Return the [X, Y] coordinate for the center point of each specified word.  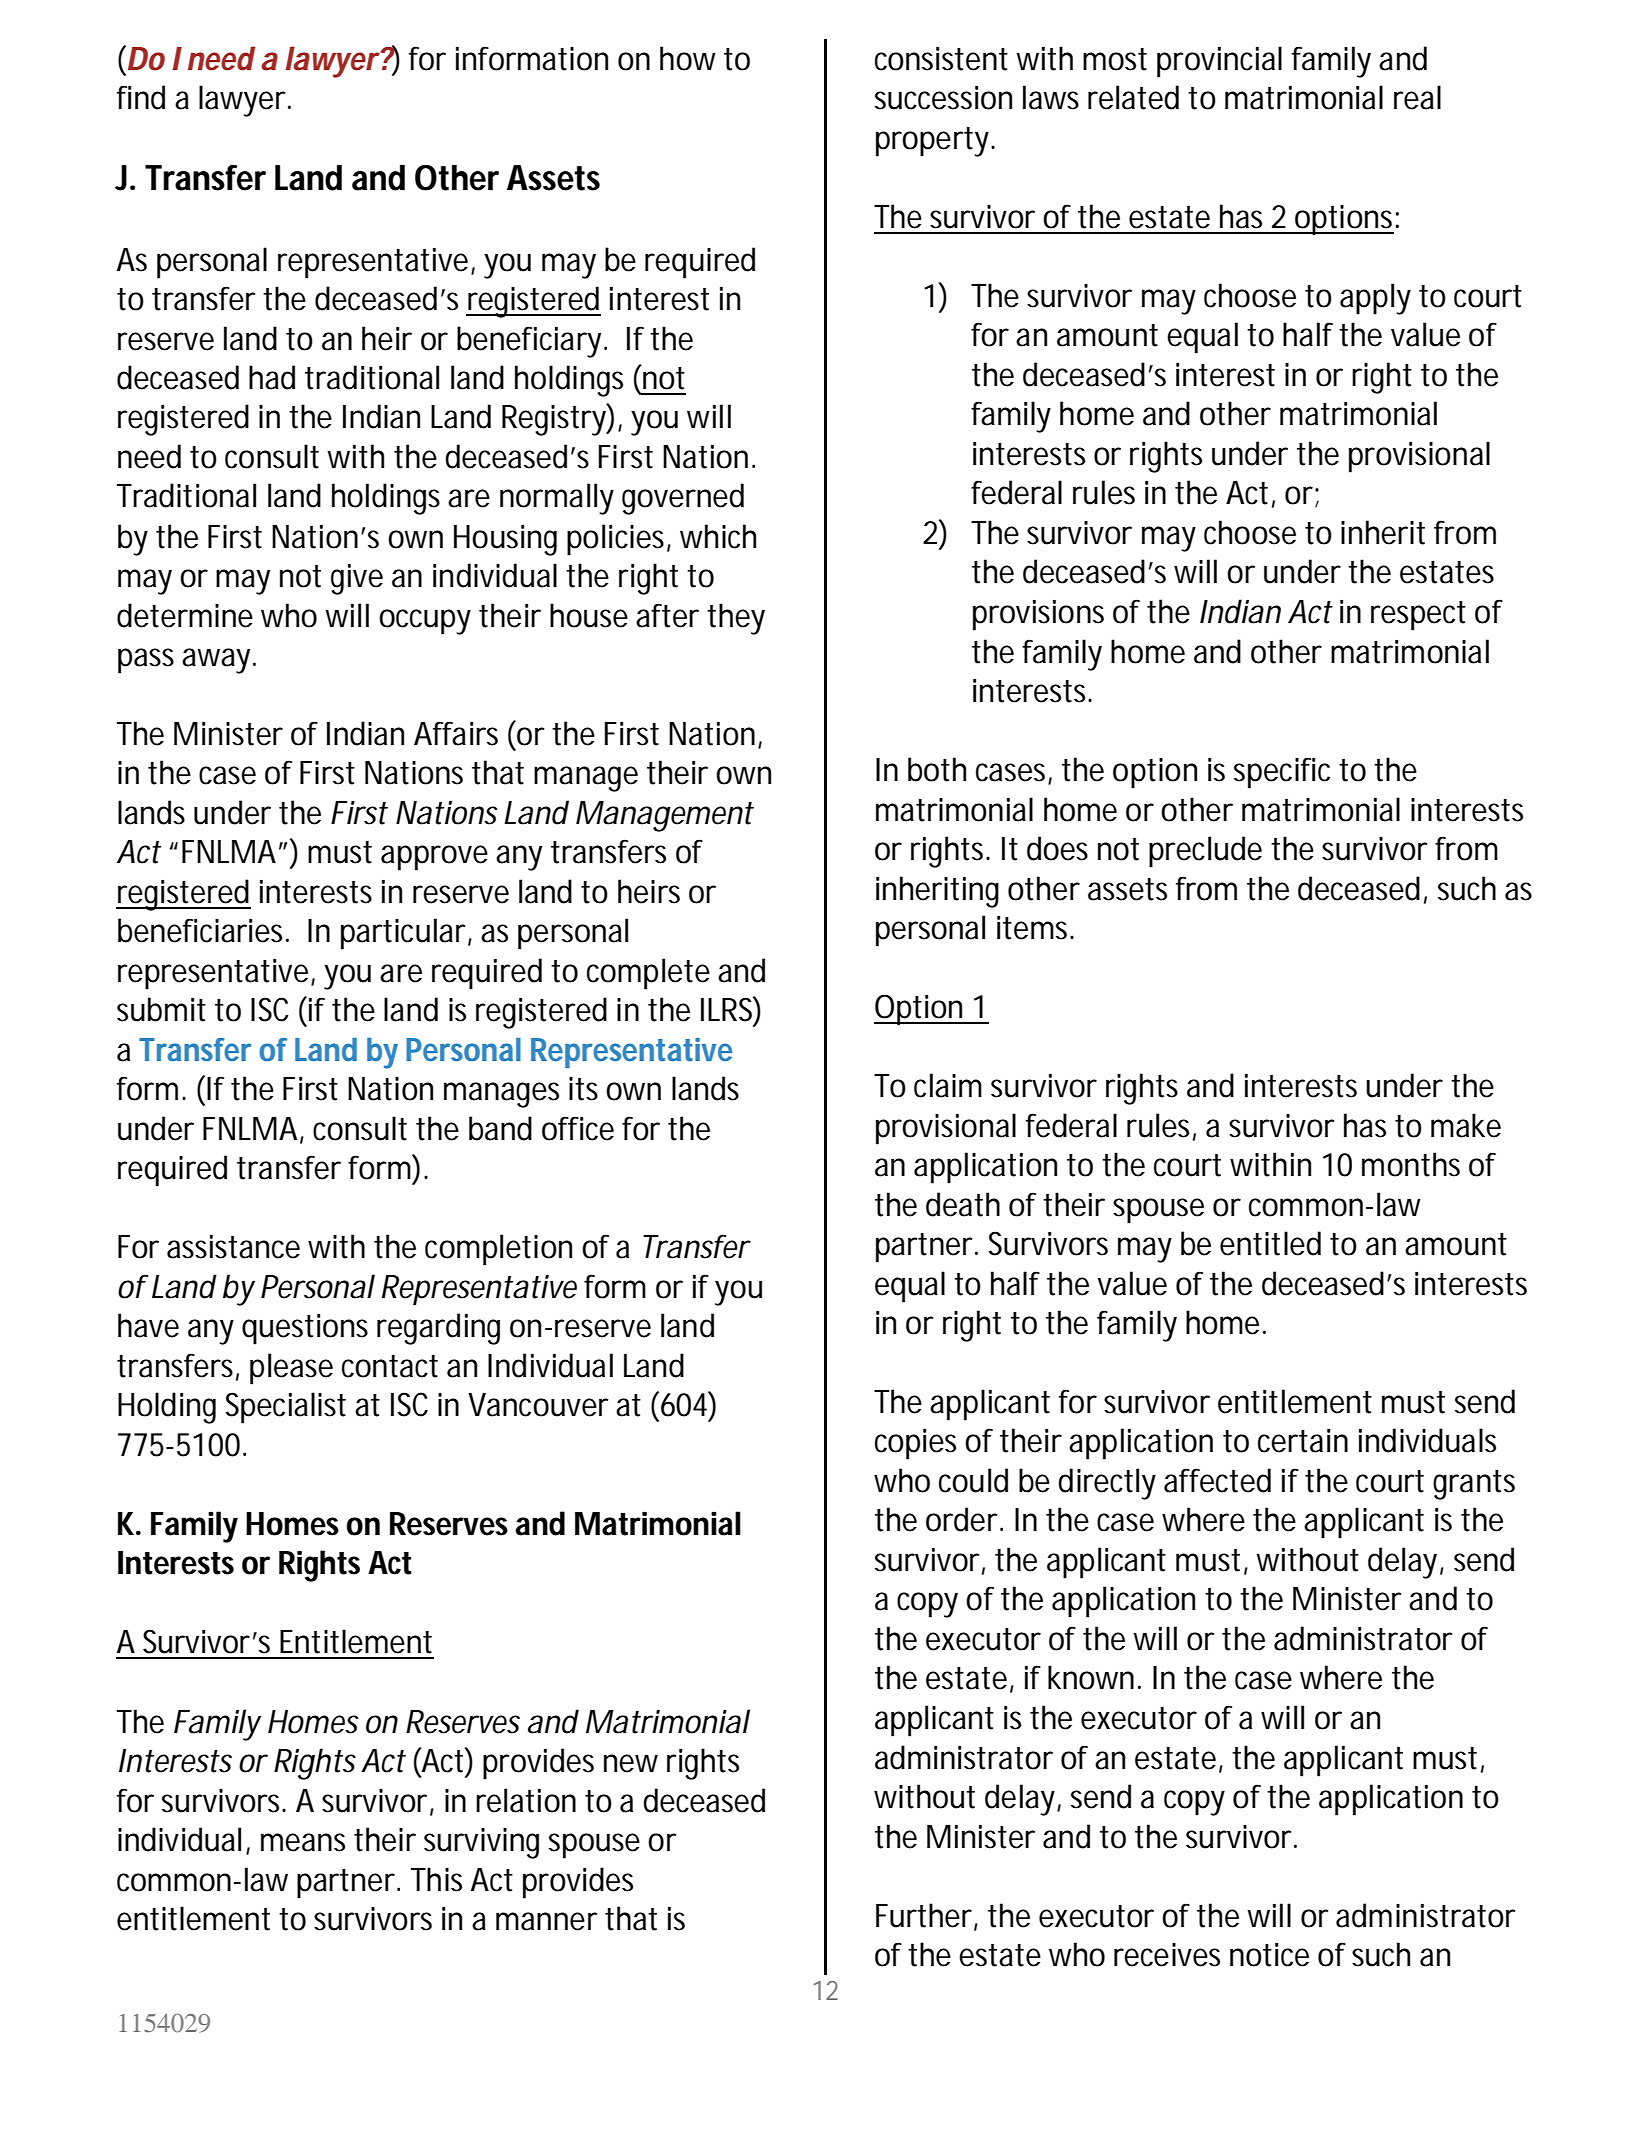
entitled [1270, 1243]
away [219, 661]
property [935, 142]
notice [1269, 1954]
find [141, 97]
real [1417, 97]
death [963, 1204]
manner [547, 1921]
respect [1418, 616]
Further [927, 1916]
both [937, 769]
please [291, 1369]
